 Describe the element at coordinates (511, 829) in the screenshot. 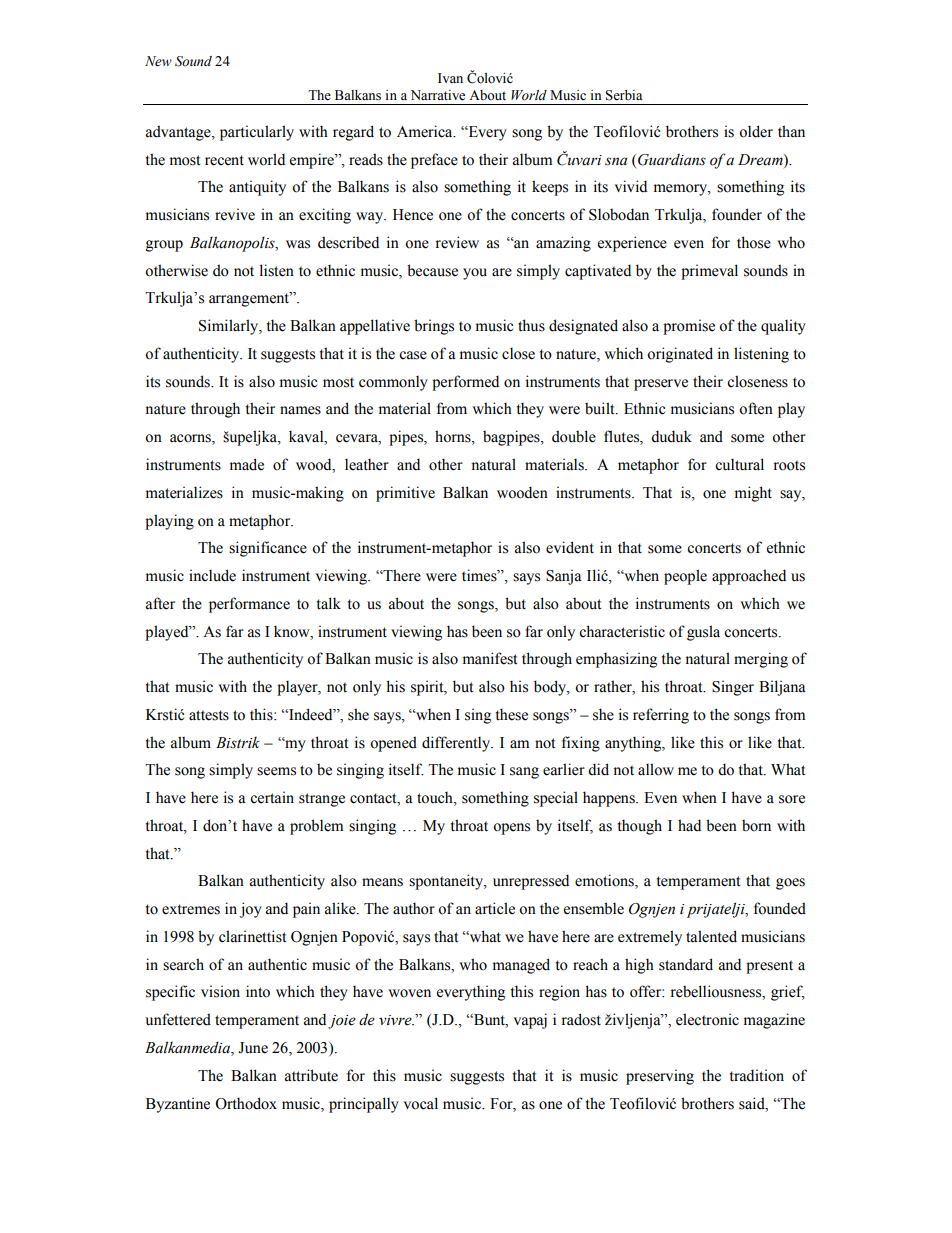

I see `opens` at that location.
